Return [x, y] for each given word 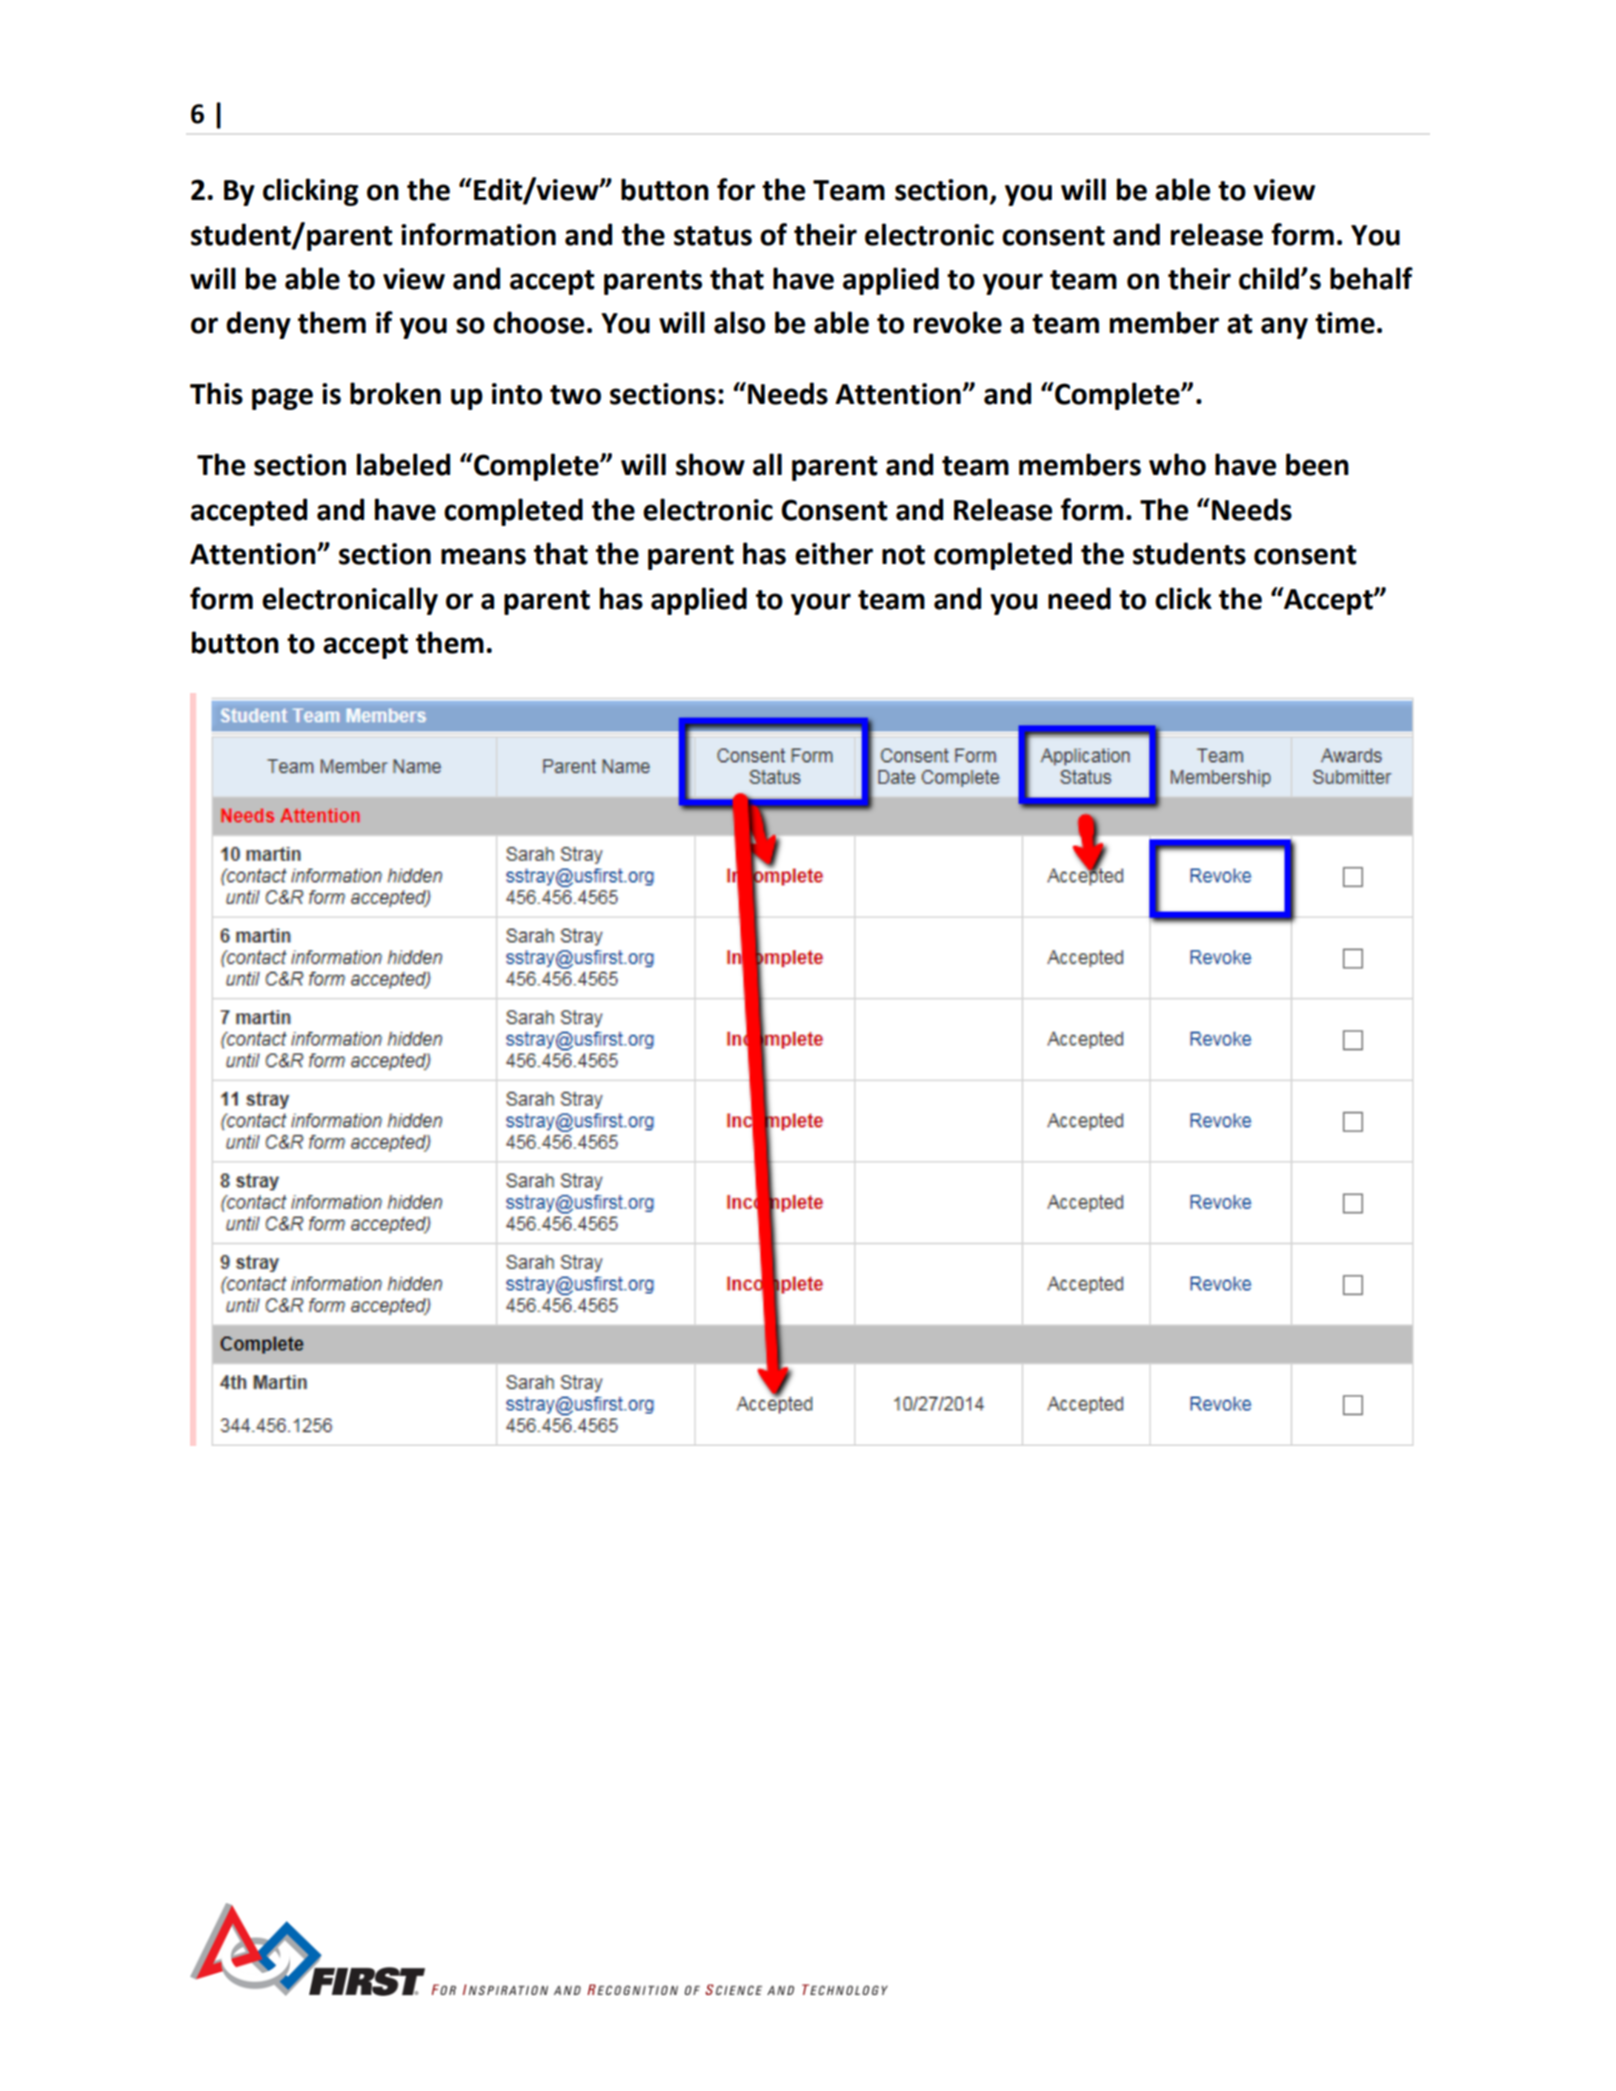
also [739, 322]
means [483, 556]
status [713, 236]
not [903, 555]
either [834, 553]
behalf [1371, 278]
